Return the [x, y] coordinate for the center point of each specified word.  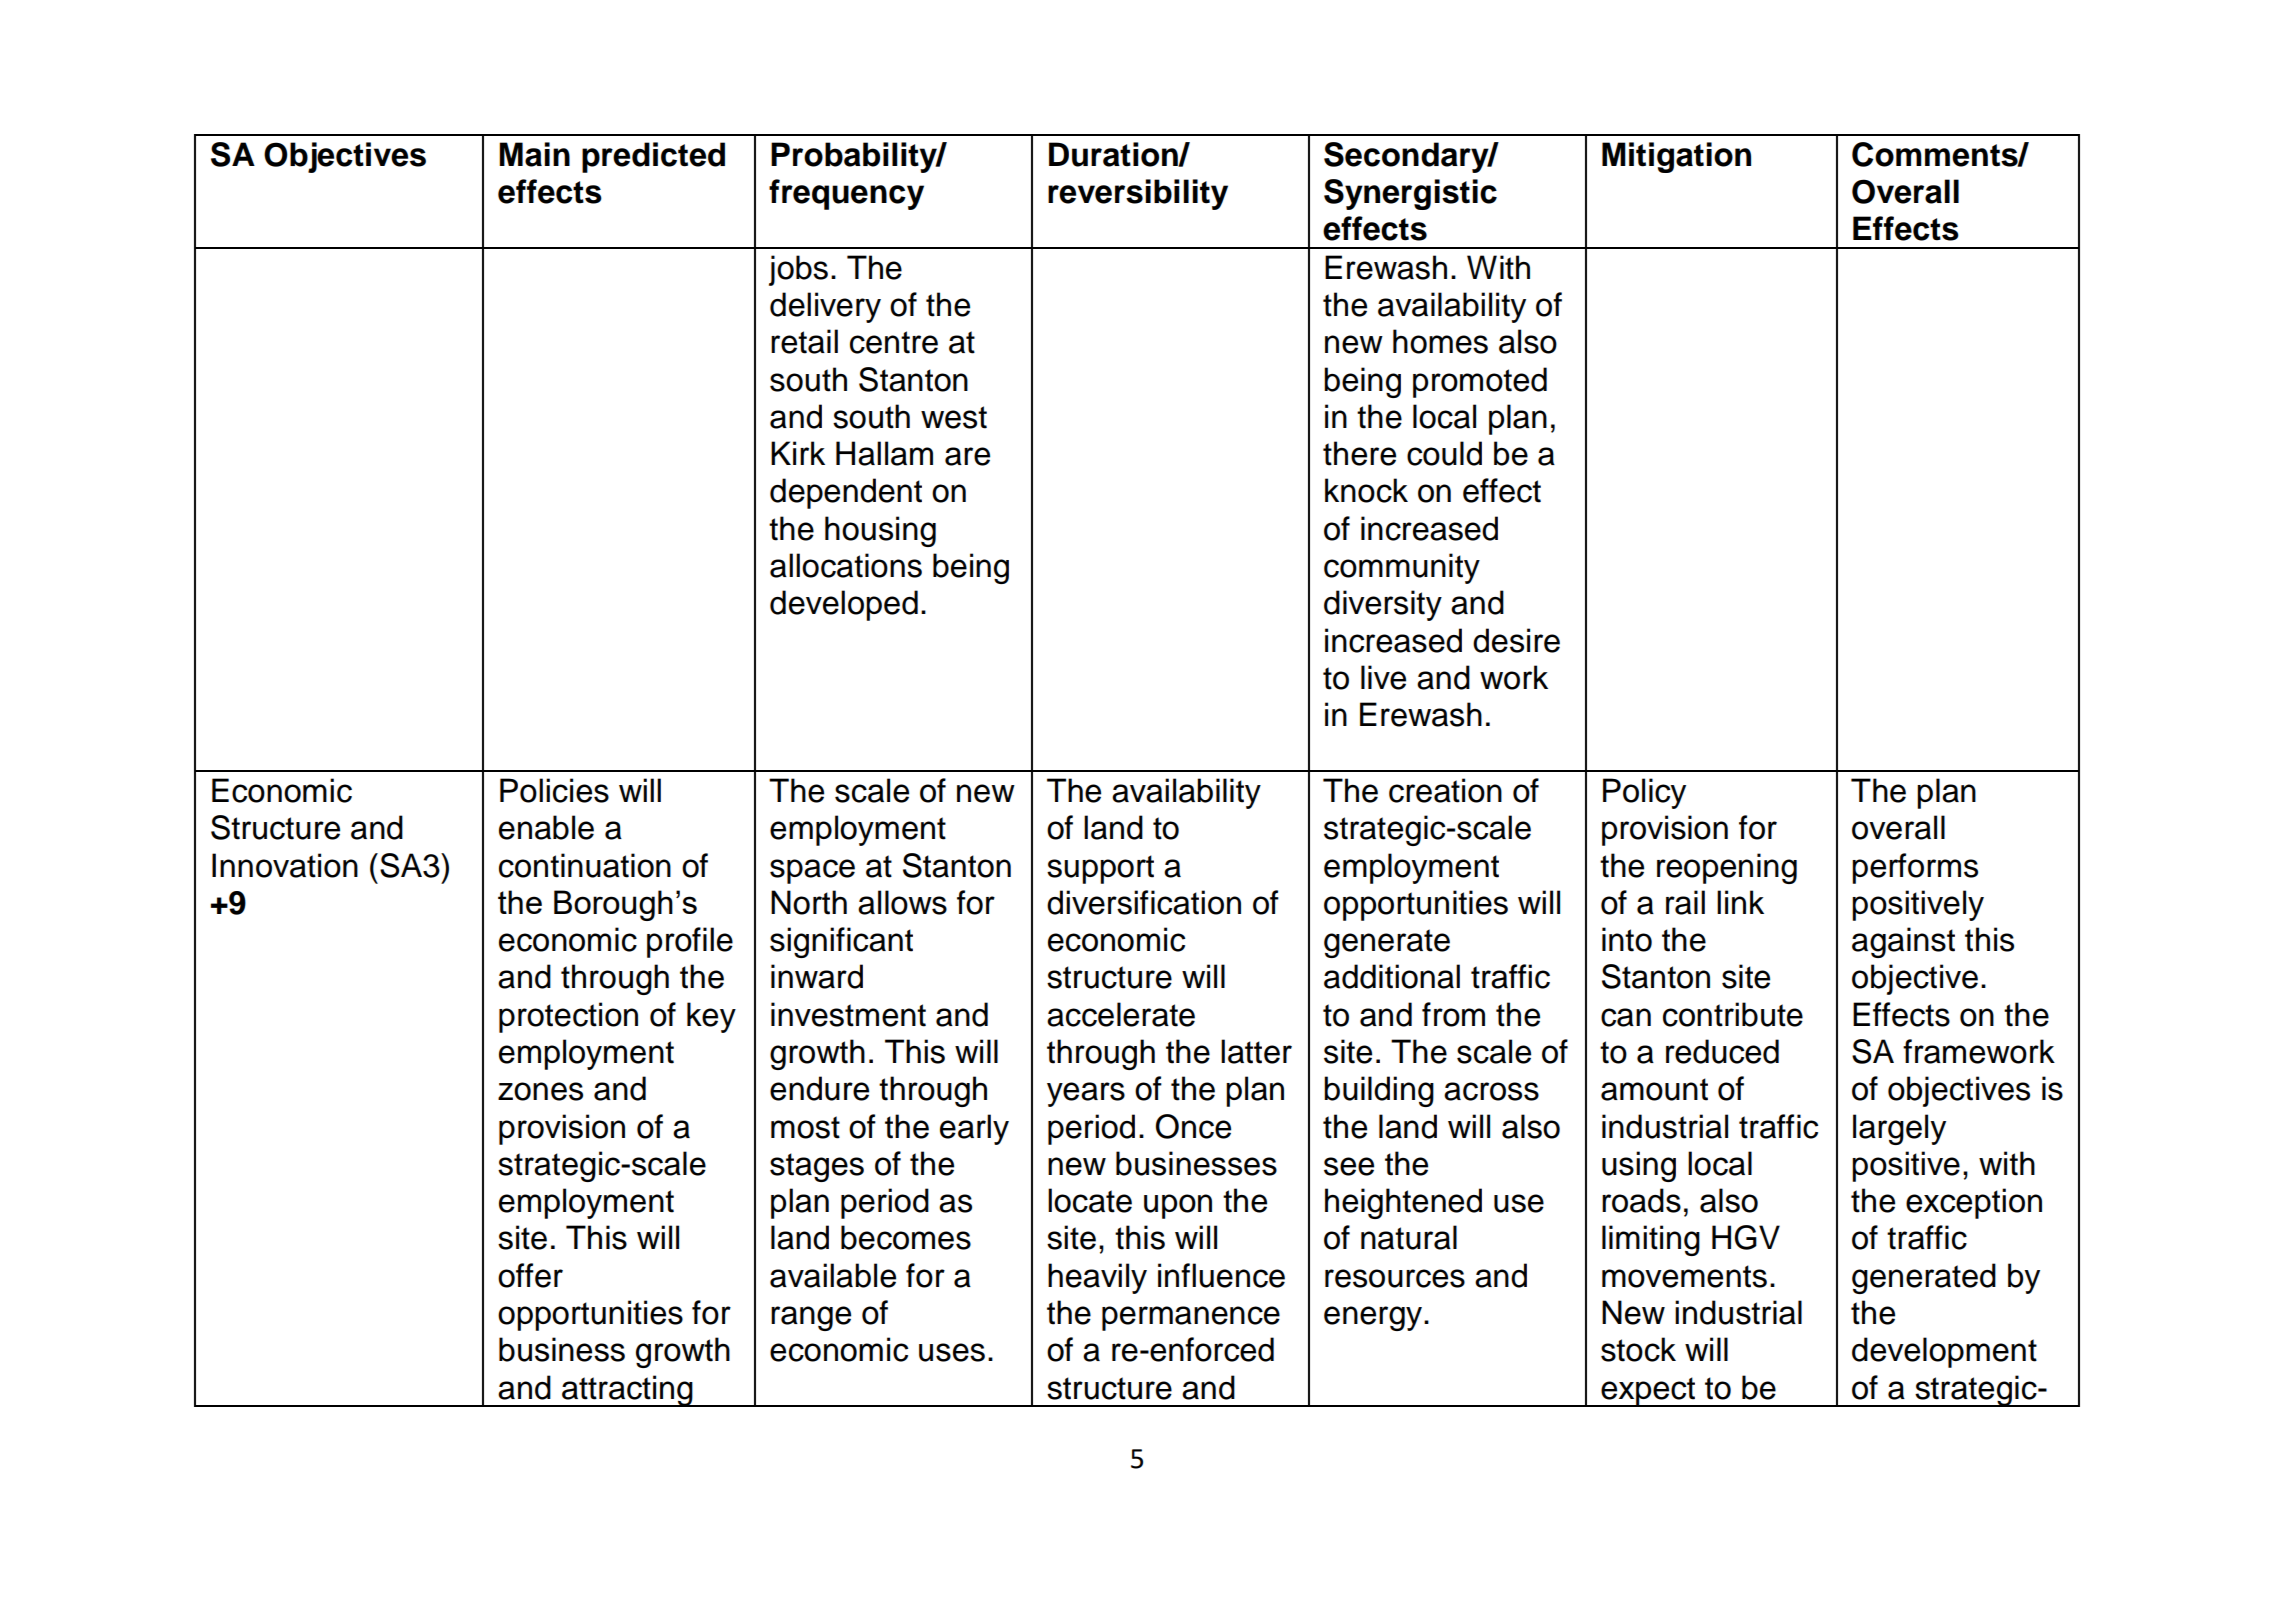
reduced [1722, 1051]
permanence [1191, 1318]
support [1100, 869]
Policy [1644, 793]
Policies [554, 790]
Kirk [798, 453]
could [1444, 453]
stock [1638, 1349]
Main [534, 154]
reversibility [1138, 194]
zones [540, 1091]
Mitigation [1676, 157]
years [1086, 1094]
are [967, 456]
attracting [627, 1391]
